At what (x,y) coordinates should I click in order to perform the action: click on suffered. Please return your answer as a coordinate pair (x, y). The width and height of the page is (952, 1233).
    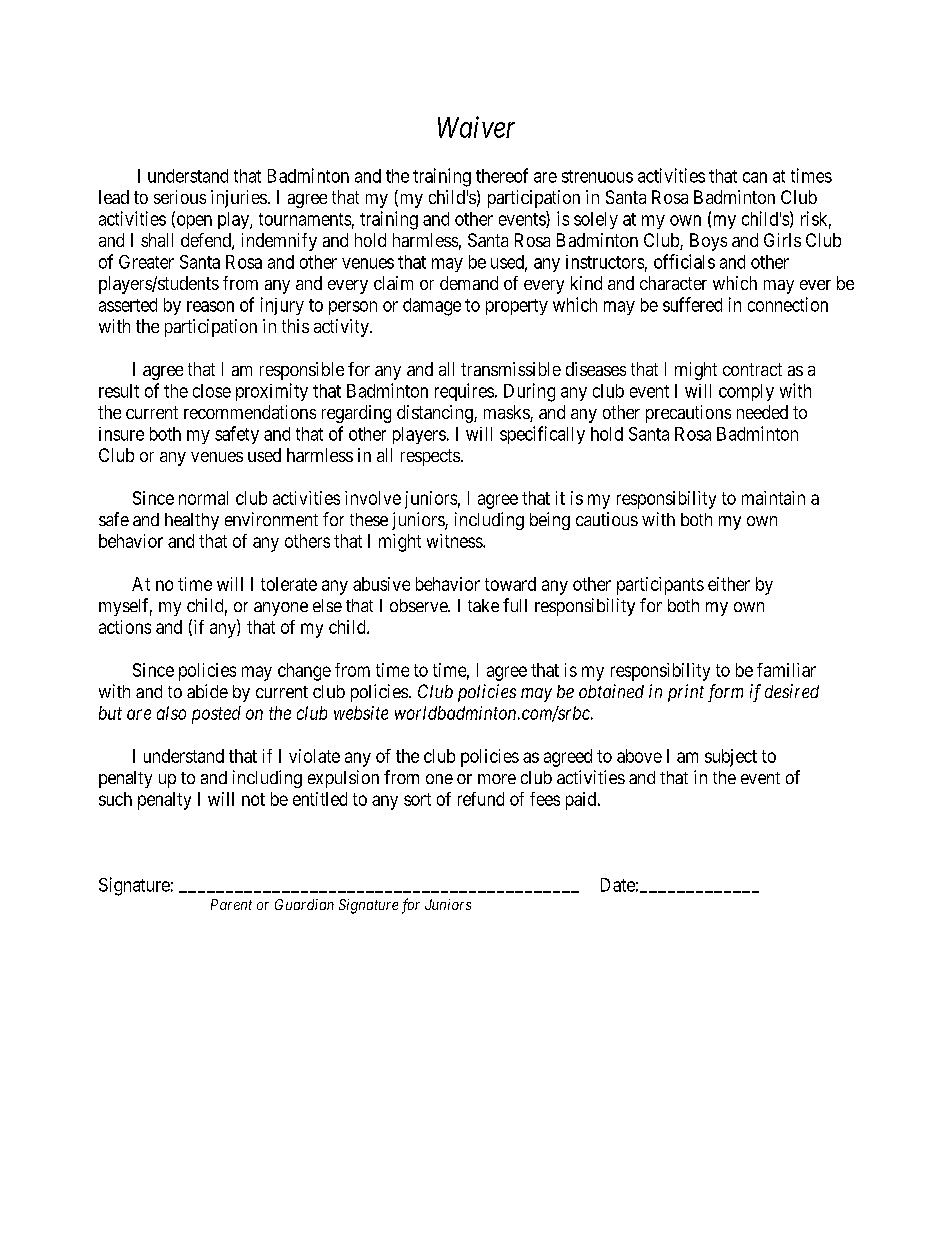
    Looking at the image, I should click on (692, 304).
